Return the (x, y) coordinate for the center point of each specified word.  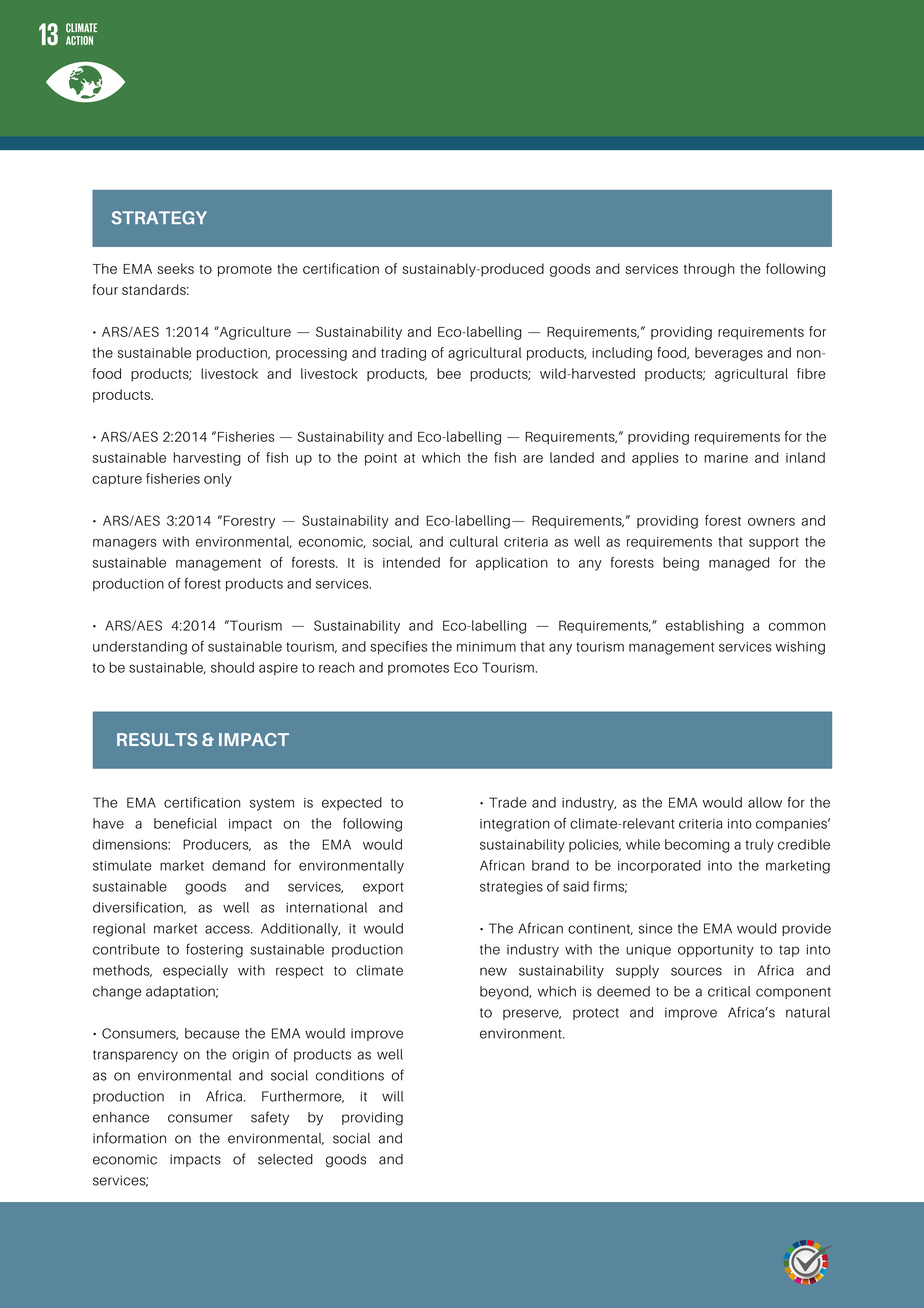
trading (403, 354)
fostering (214, 950)
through (709, 270)
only (218, 480)
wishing (800, 648)
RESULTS (157, 739)
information (129, 1138)
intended (411, 562)
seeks (176, 268)
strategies (511, 888)
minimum (486, 647)
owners (771, 522)
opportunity (716, 951)
